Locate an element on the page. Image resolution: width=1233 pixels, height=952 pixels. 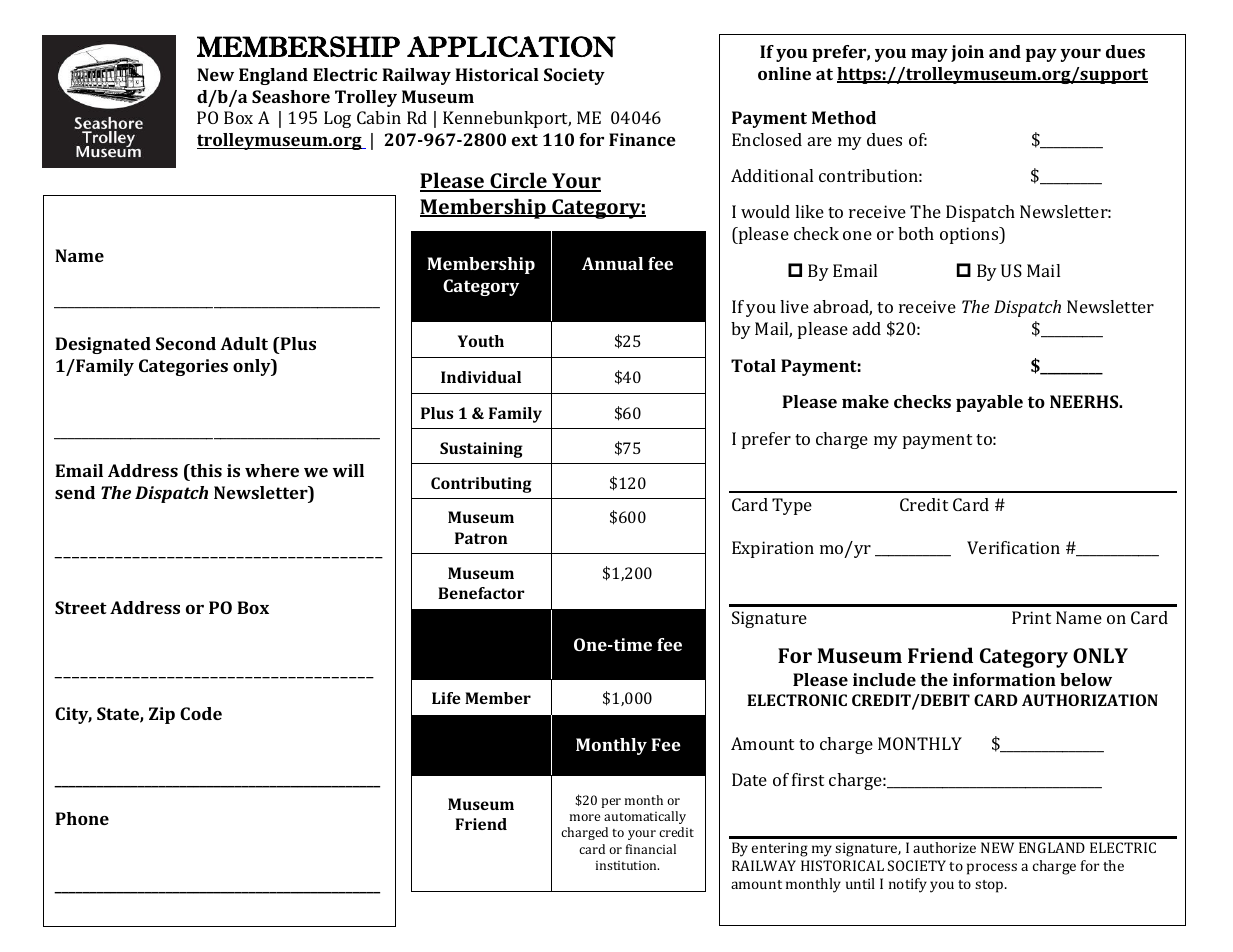
Phone is located at coordinates (82, 818).
